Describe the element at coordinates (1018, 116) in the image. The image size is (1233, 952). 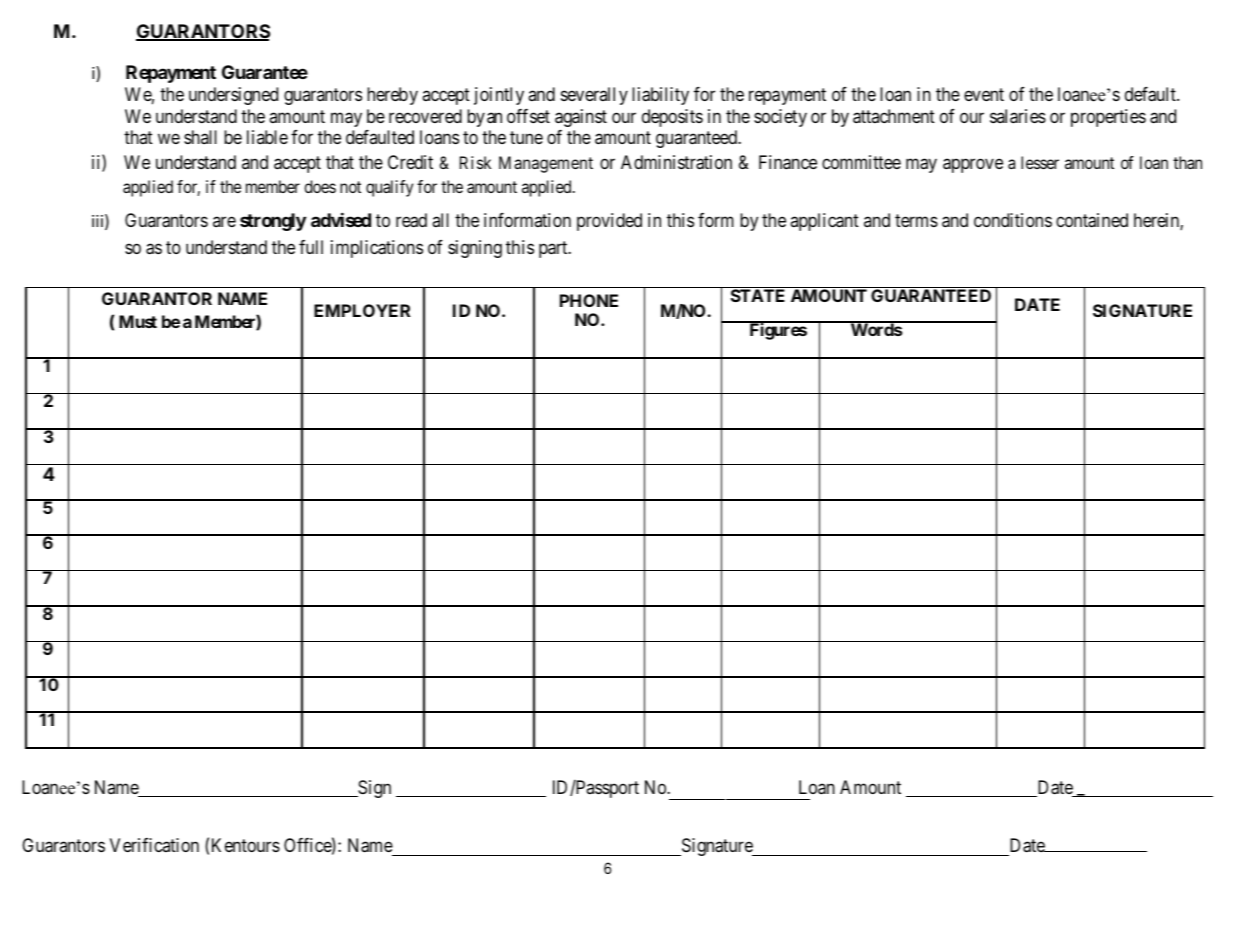
I see `salaries` at that location.
